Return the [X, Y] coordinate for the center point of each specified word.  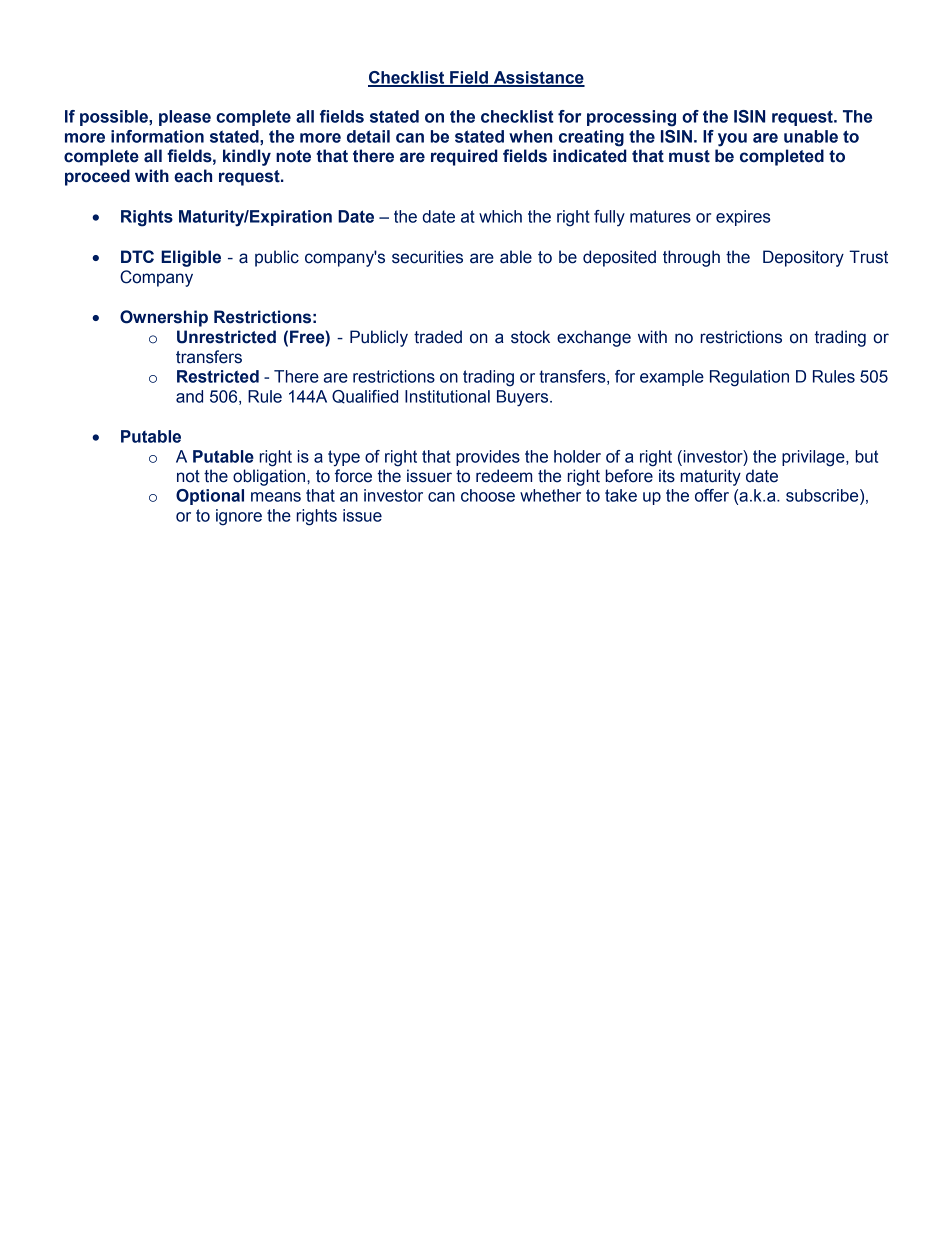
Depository [803, 258]
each [193, 176]
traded [438, 337]
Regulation [749, 378]
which [500, 216]
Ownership [164, 318]
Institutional [447, 396]
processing [631, 118]
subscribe [823, 495]
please [185, 118]
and [189, 396]
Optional [210, 497]
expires [743, 218]
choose [488, 495]
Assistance [538, 78]
